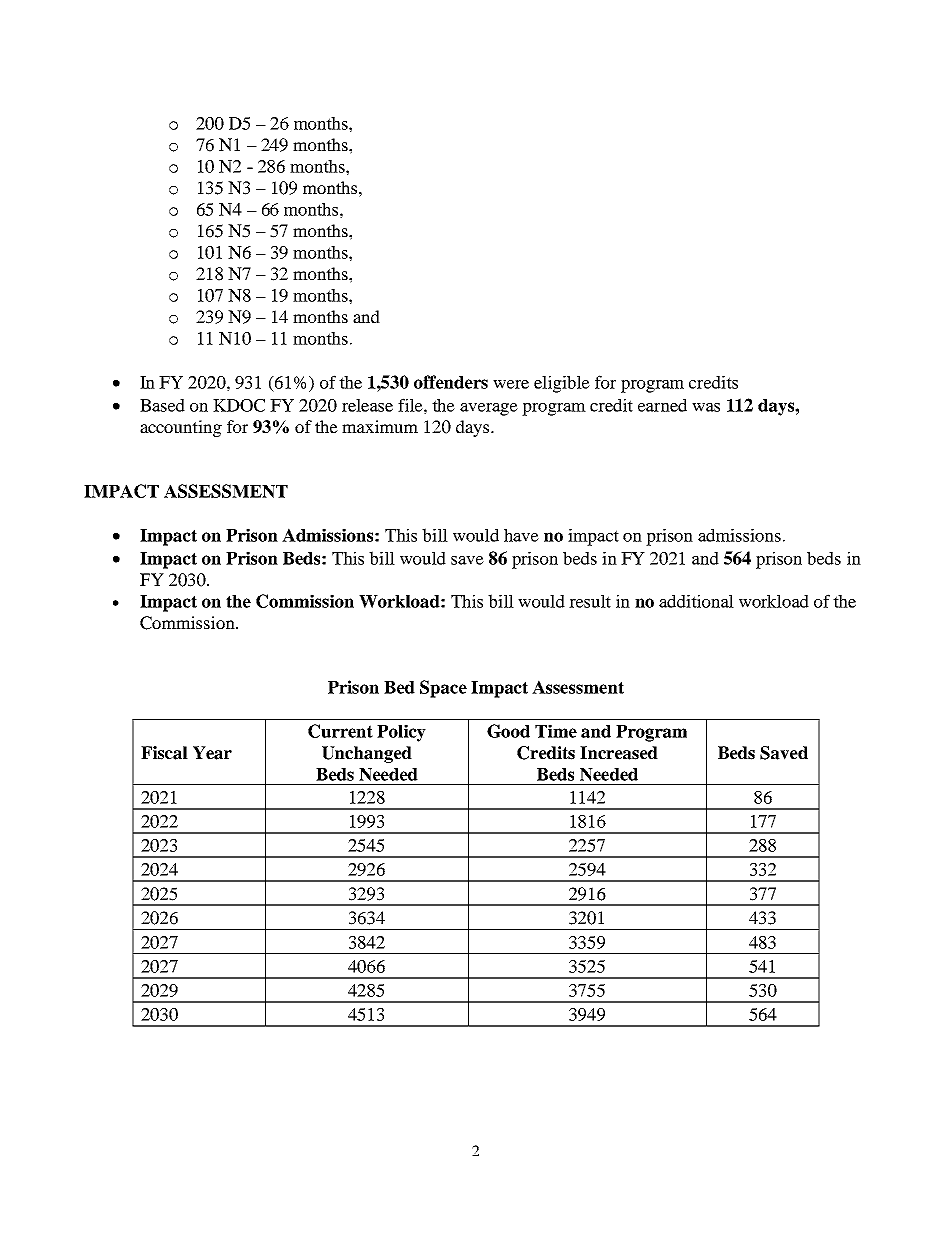  What do you see at coordinates (521, 535) in the document?
I see `have` at bounding box center [521, 535].
